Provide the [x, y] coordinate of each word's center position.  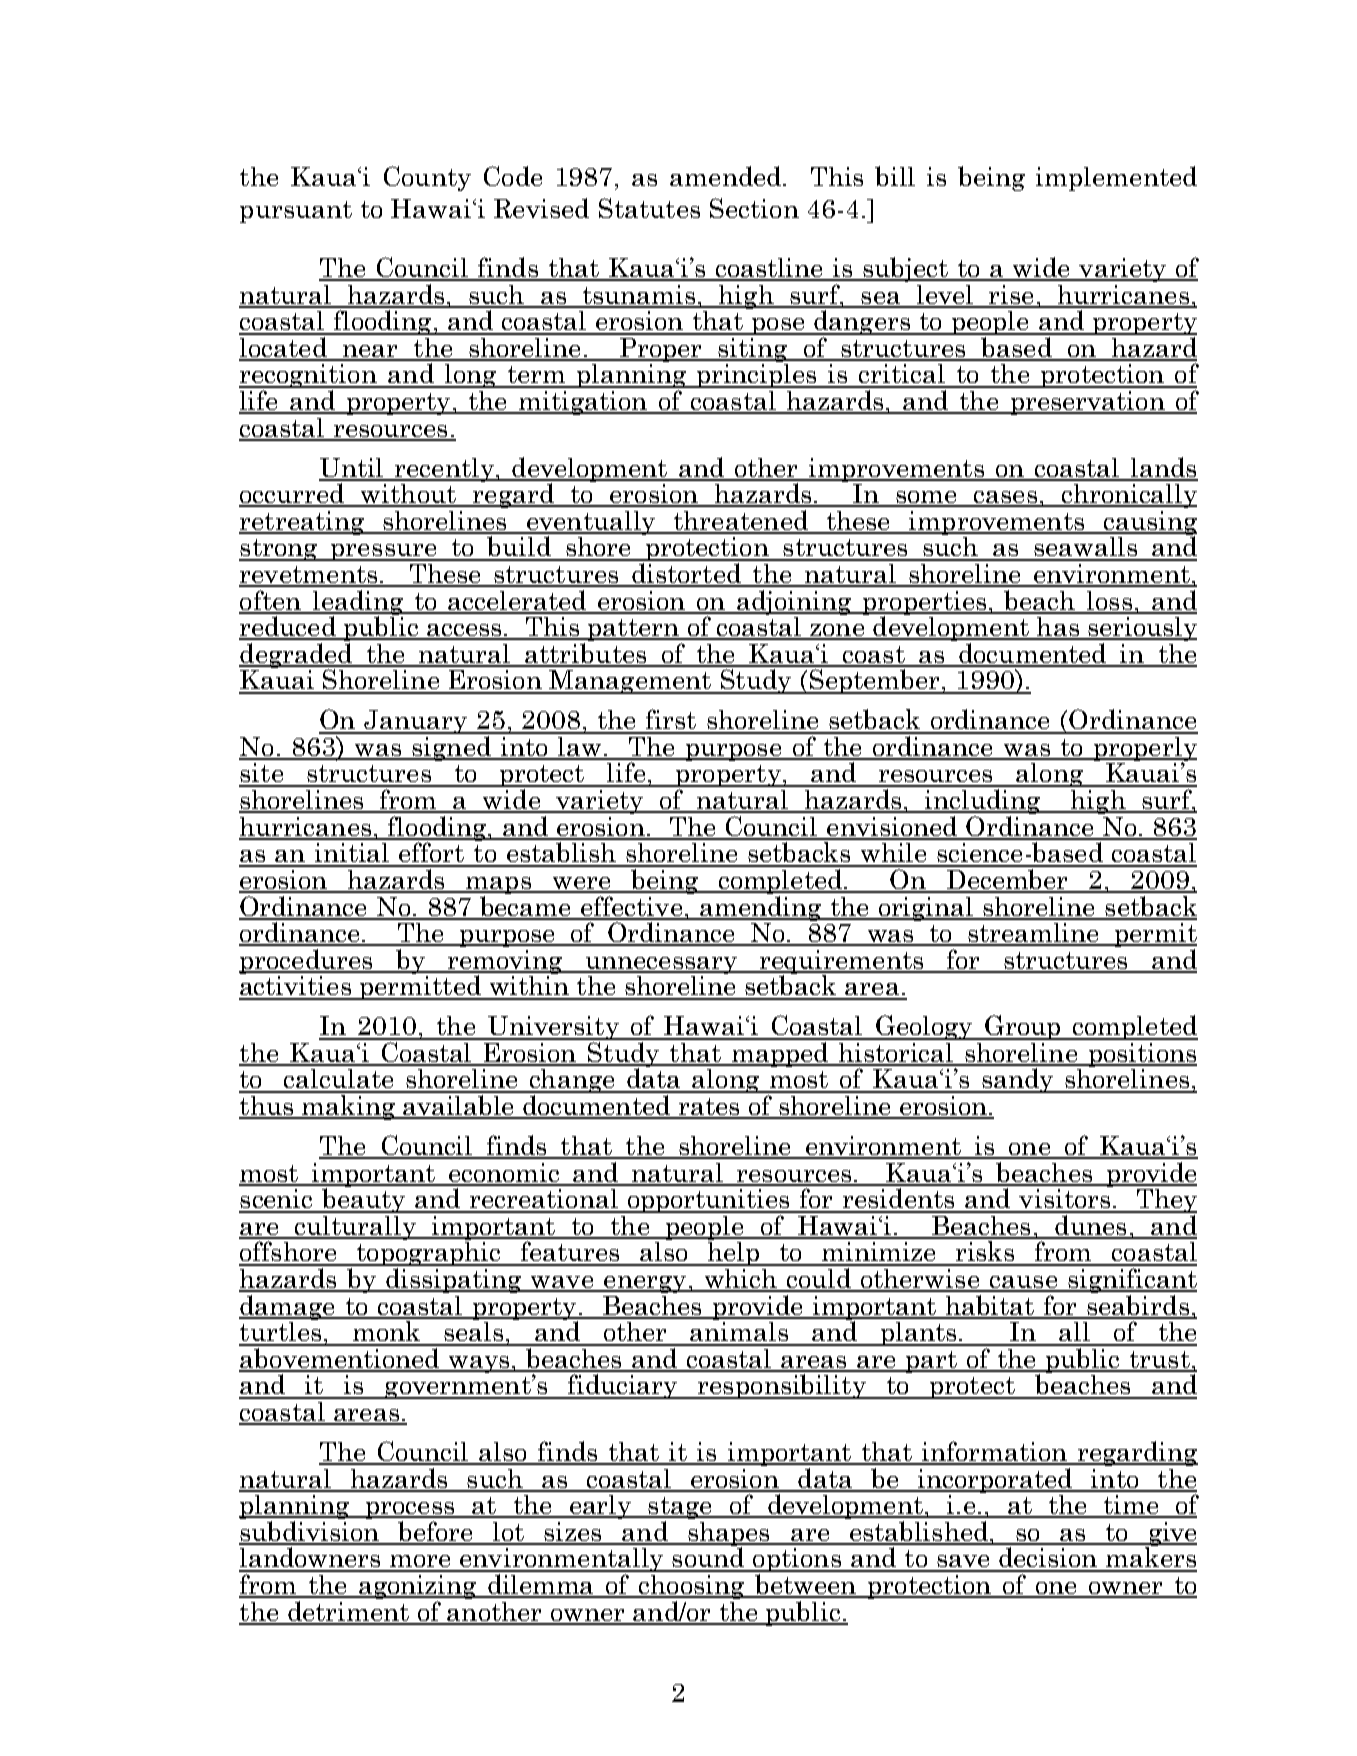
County [427, 178]
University [553, 1029]
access [464, 631]
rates [709, 1108]
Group [1023, 1027]
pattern [633, 630]
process [410, 1512]
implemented [1116, 178]
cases [1006, 498]
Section [754, 208]
